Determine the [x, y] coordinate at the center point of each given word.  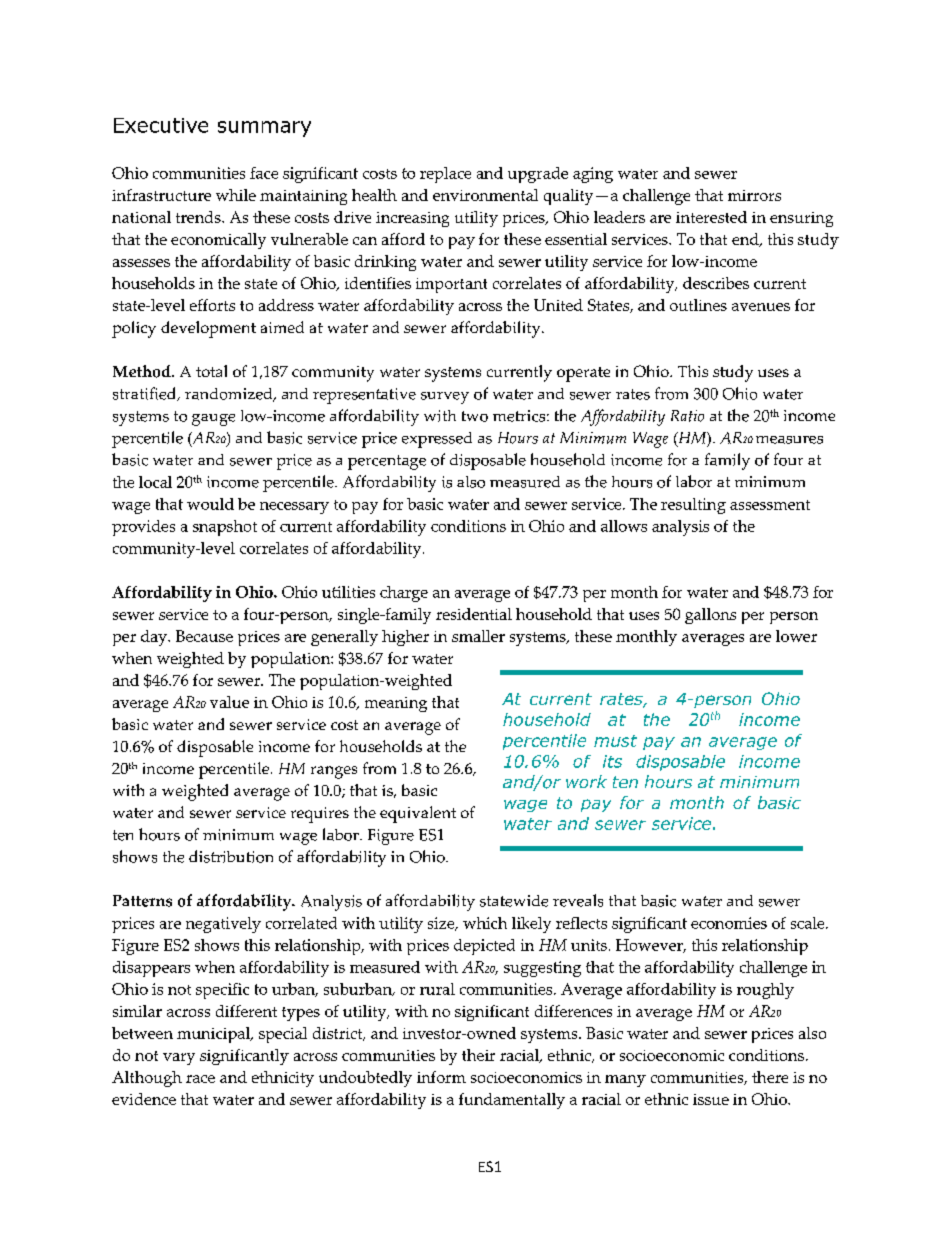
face [264, 173]
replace [445, 175]
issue [711, 1099]
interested [711, 217]
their [478, 1055]
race [200, 1079]
